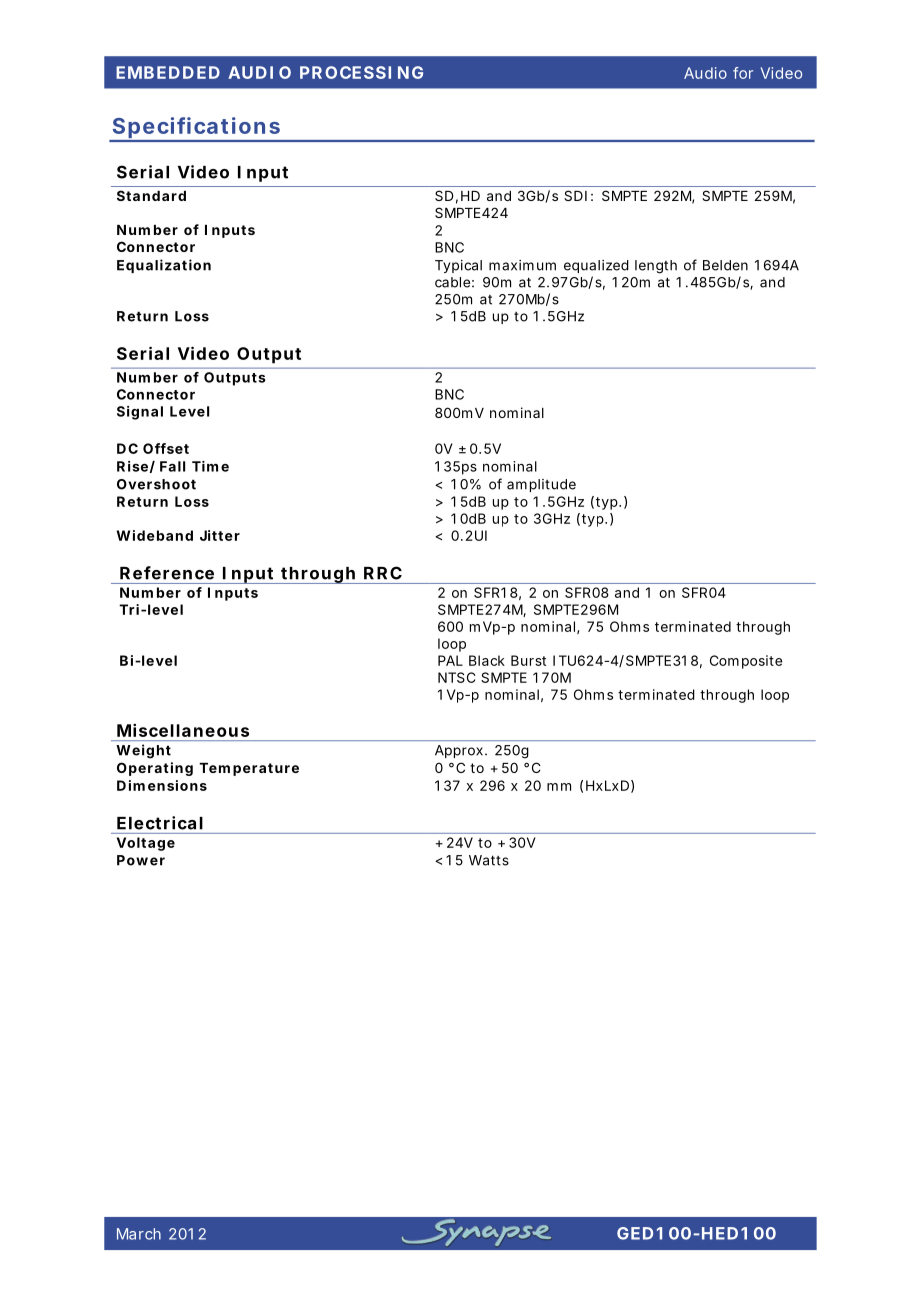 Image resolution: width=924 pixels, height=1308 pixels. Describe the element at coordinates (541, 485) in the image. I see `amplitude` at that location.
